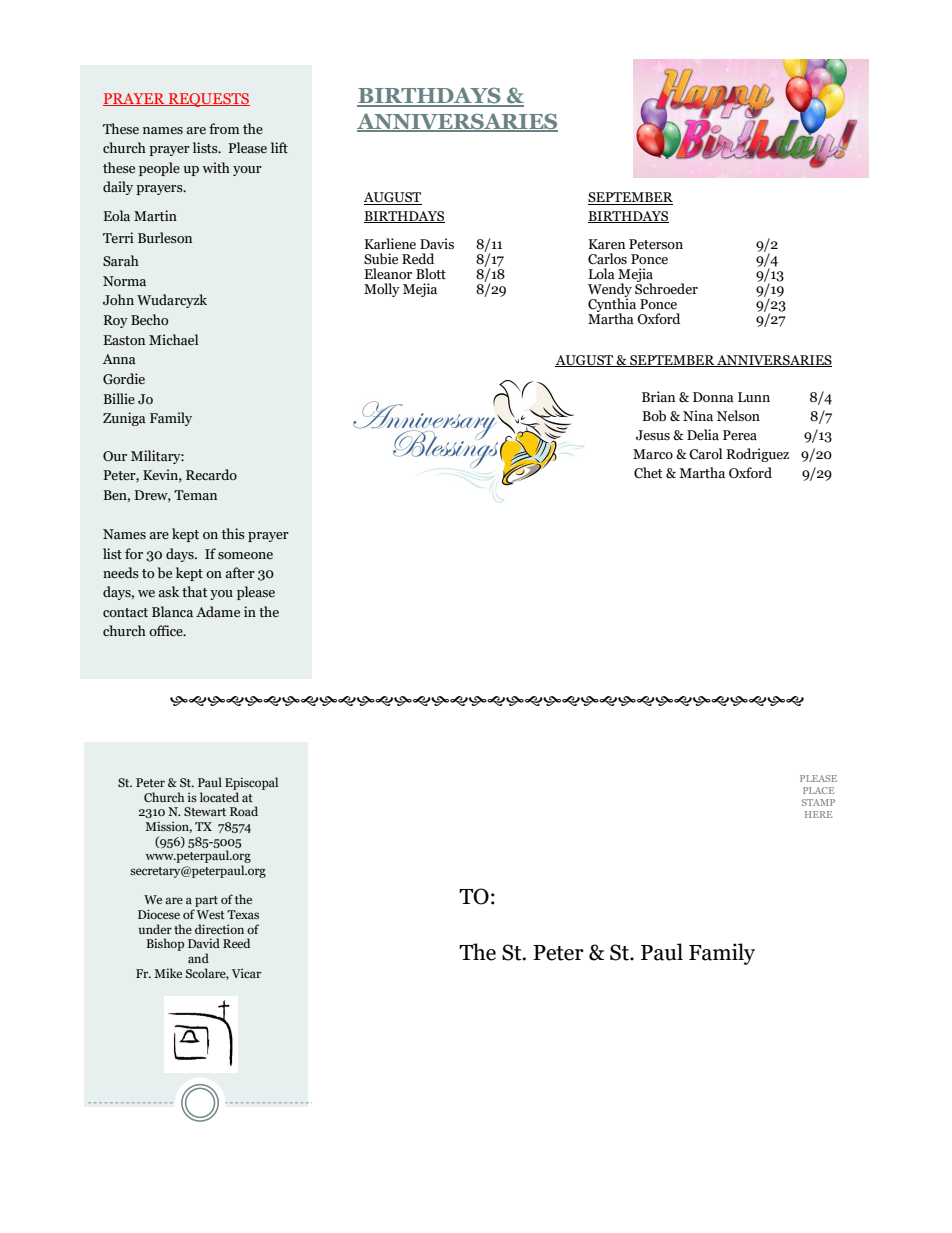 This page has height=1233, width=952. Describe the element at coordinates (818, 790) in the page. I see `PLACE` at that location.
